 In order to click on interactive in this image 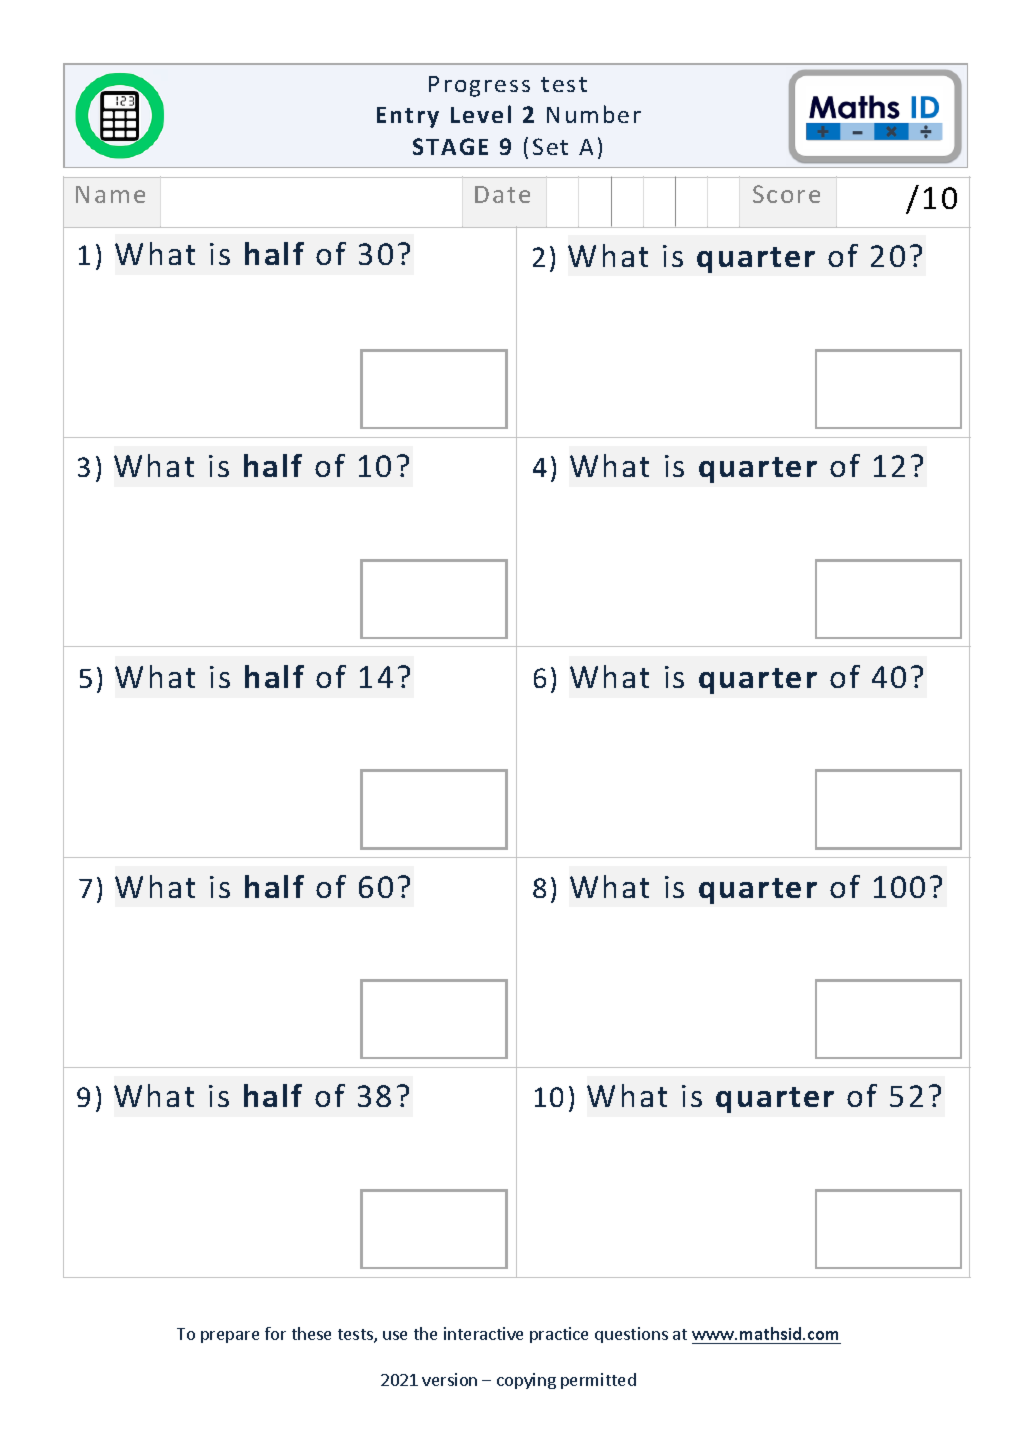, I will do `click(483, 1333)`.
